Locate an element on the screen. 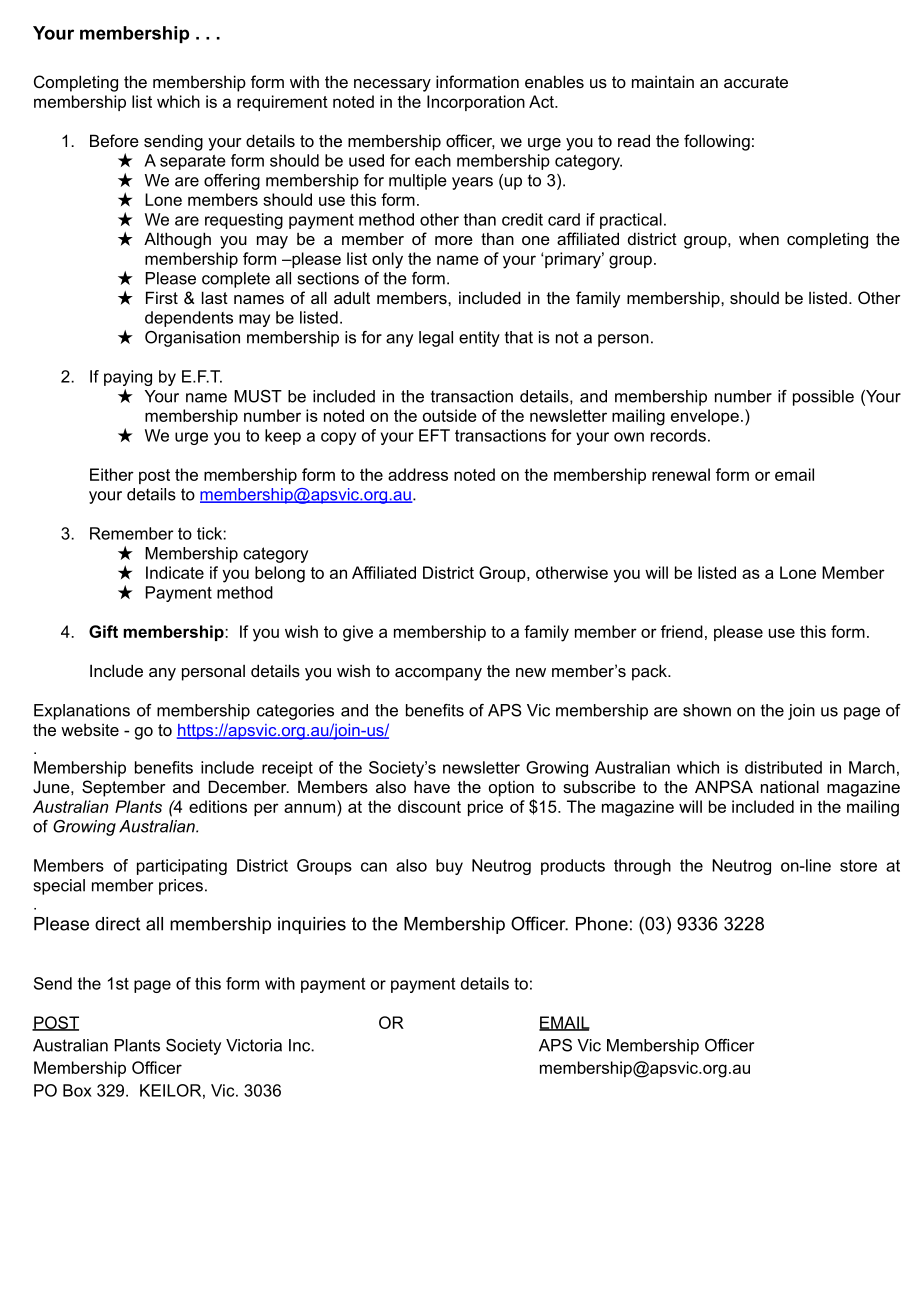  accurate is located at coordinates (756, 82).
